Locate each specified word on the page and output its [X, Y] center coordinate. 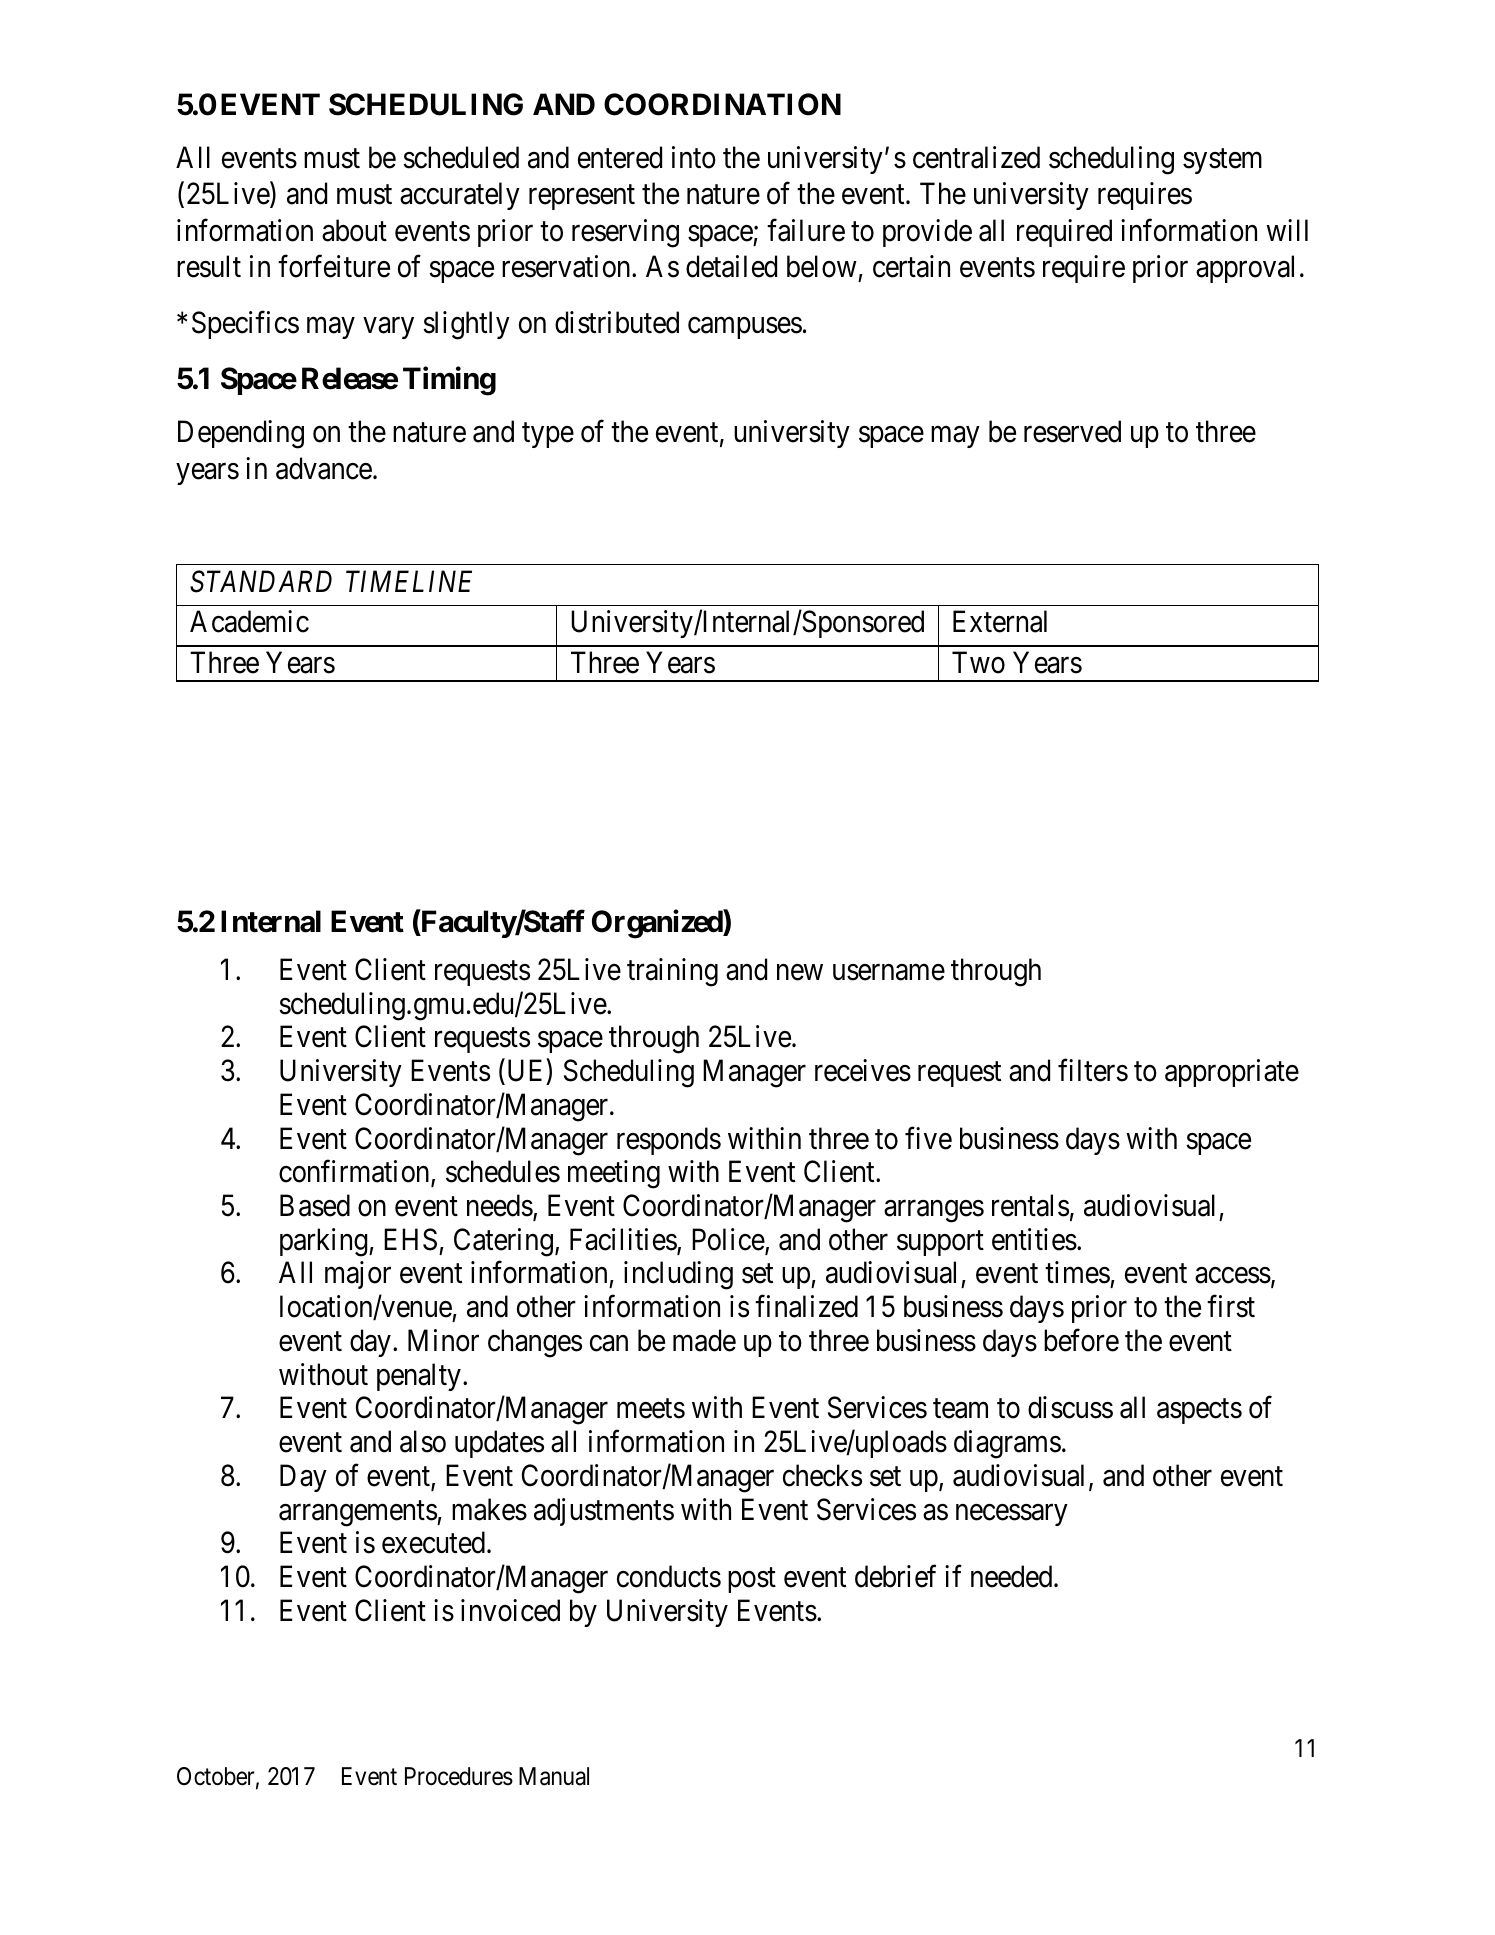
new [800, 973]
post [752, 1580]
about [354, 230]
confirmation [355, 1173]
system [1222, 161]
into [694, 157]
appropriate [1232, 1073]
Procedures [459, 1776]
